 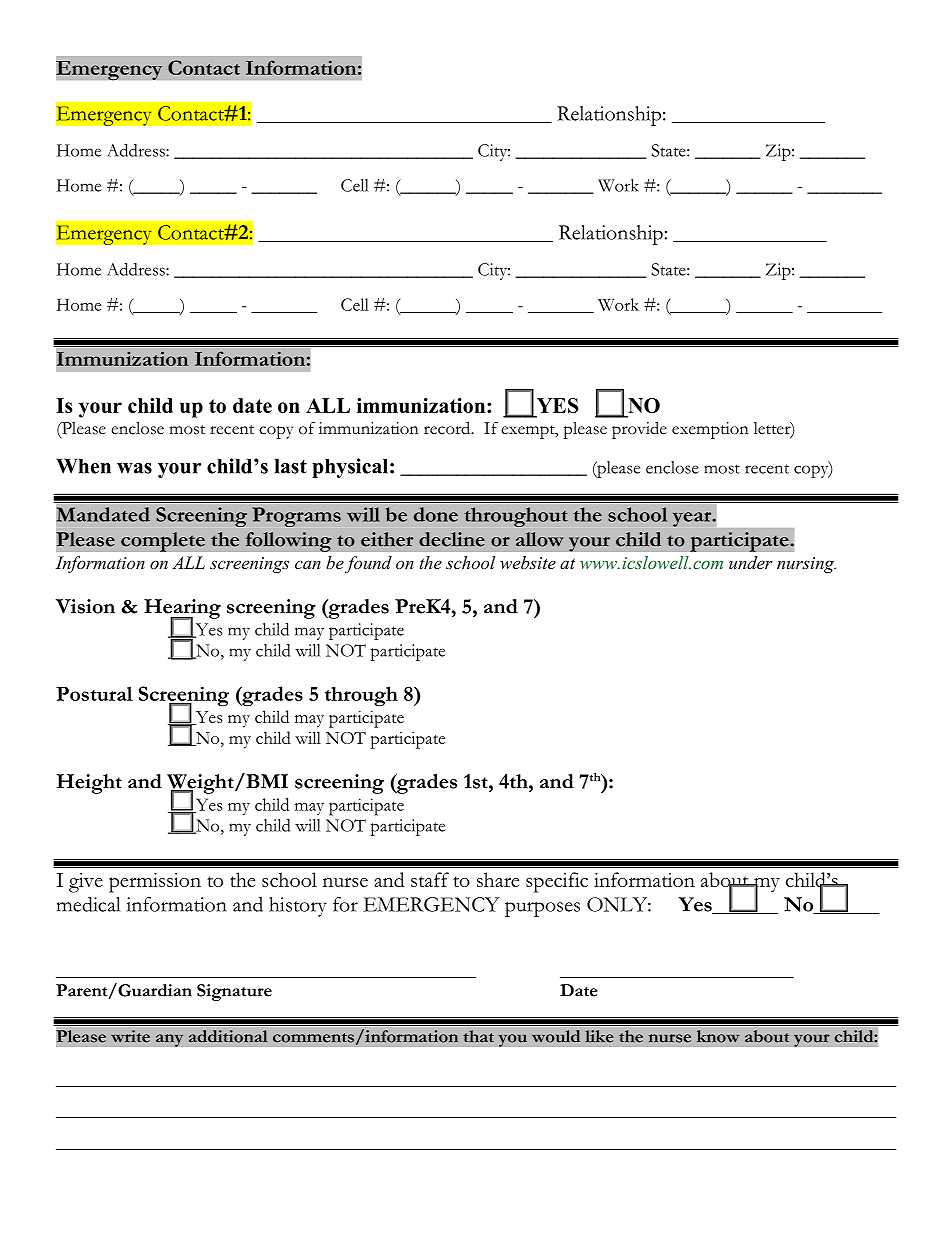 What do you see at coordinates (94, 693) in the image?
I see `Postural` at bounding box center [94, 693].
